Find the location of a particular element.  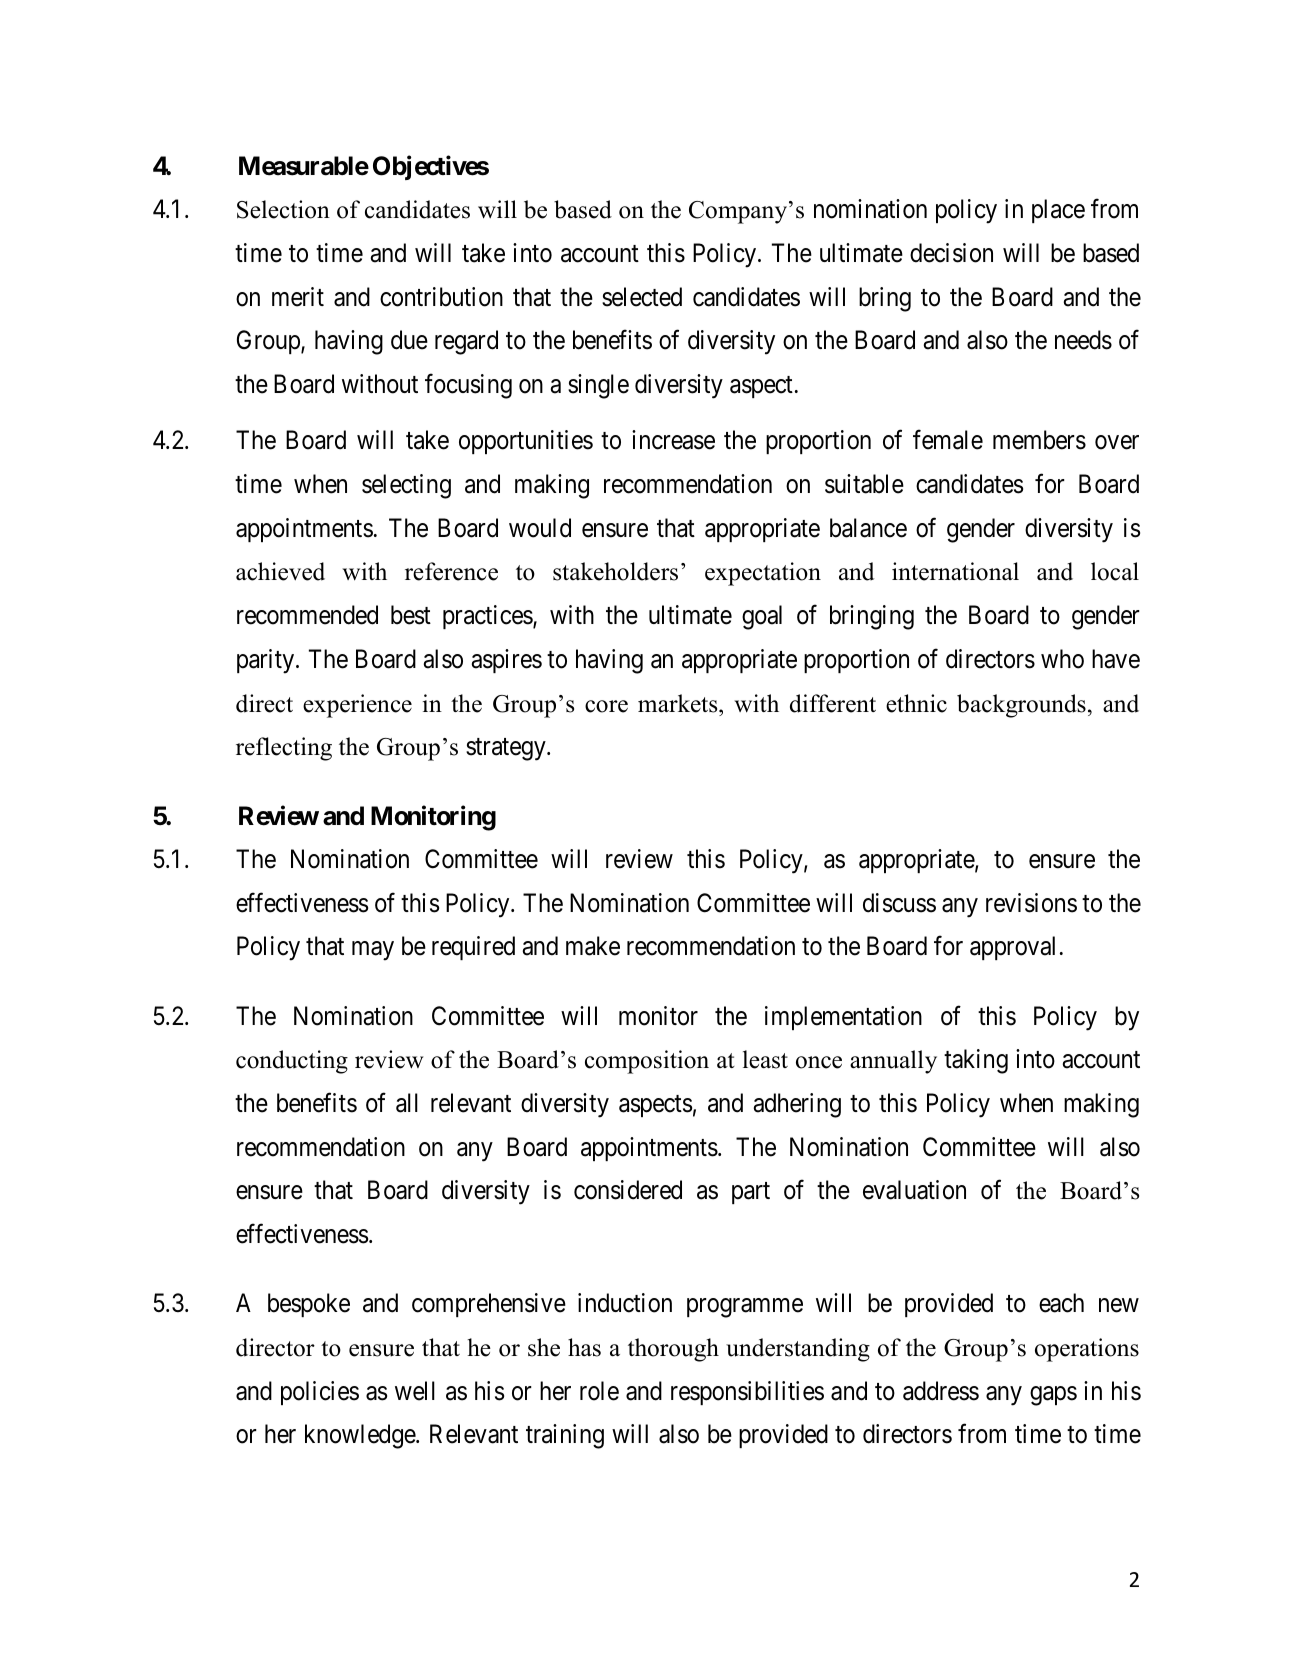

selected is located at coordinates (642, 297).
